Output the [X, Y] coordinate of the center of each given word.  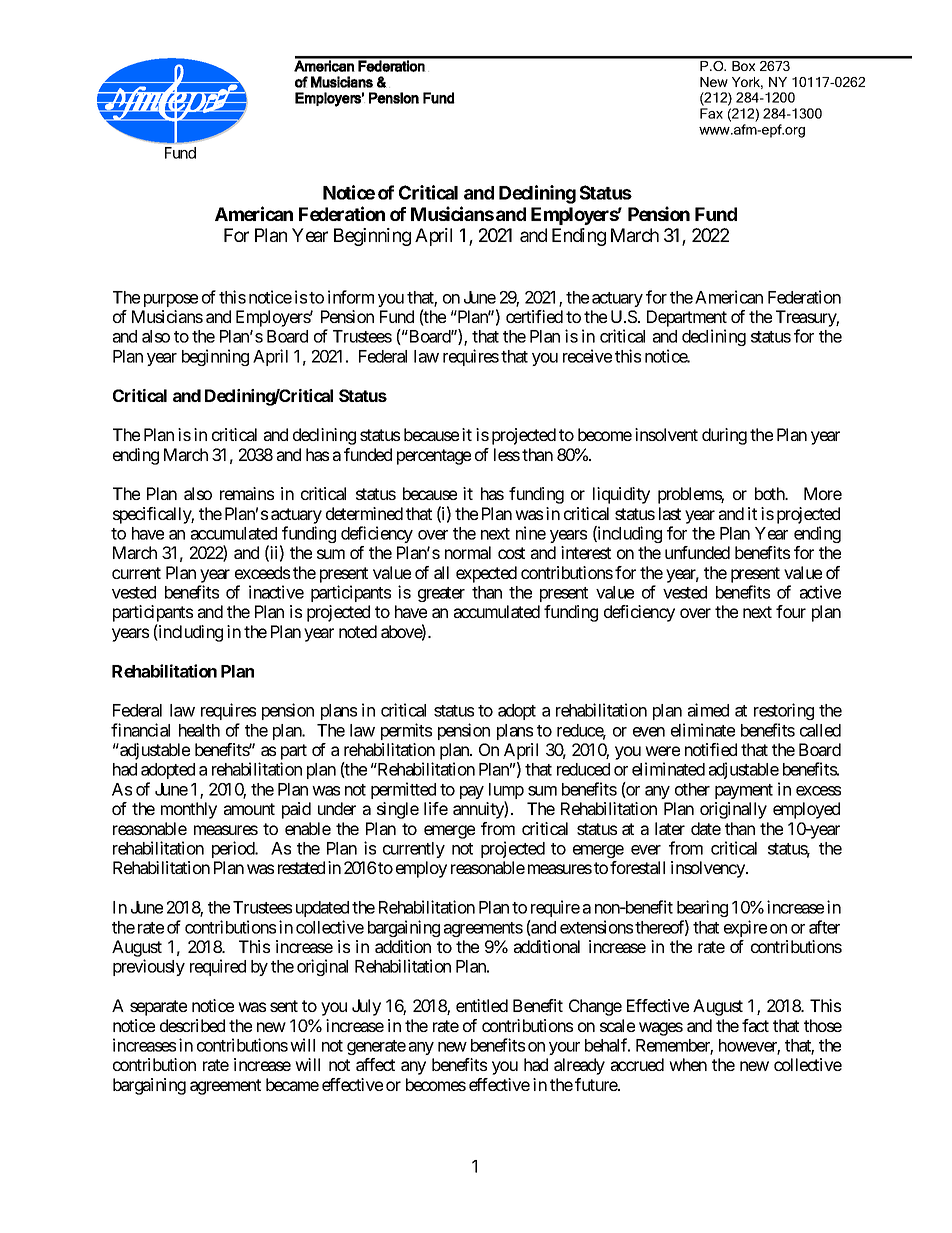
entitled [482, 1005]
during [724, 436]
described [192, 1025]
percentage [434, 457]
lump [506, 792]
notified [711, 749]
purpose [171, 300]
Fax [711, 113]
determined [364, 513]
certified [534, 316]
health [199, 730]
